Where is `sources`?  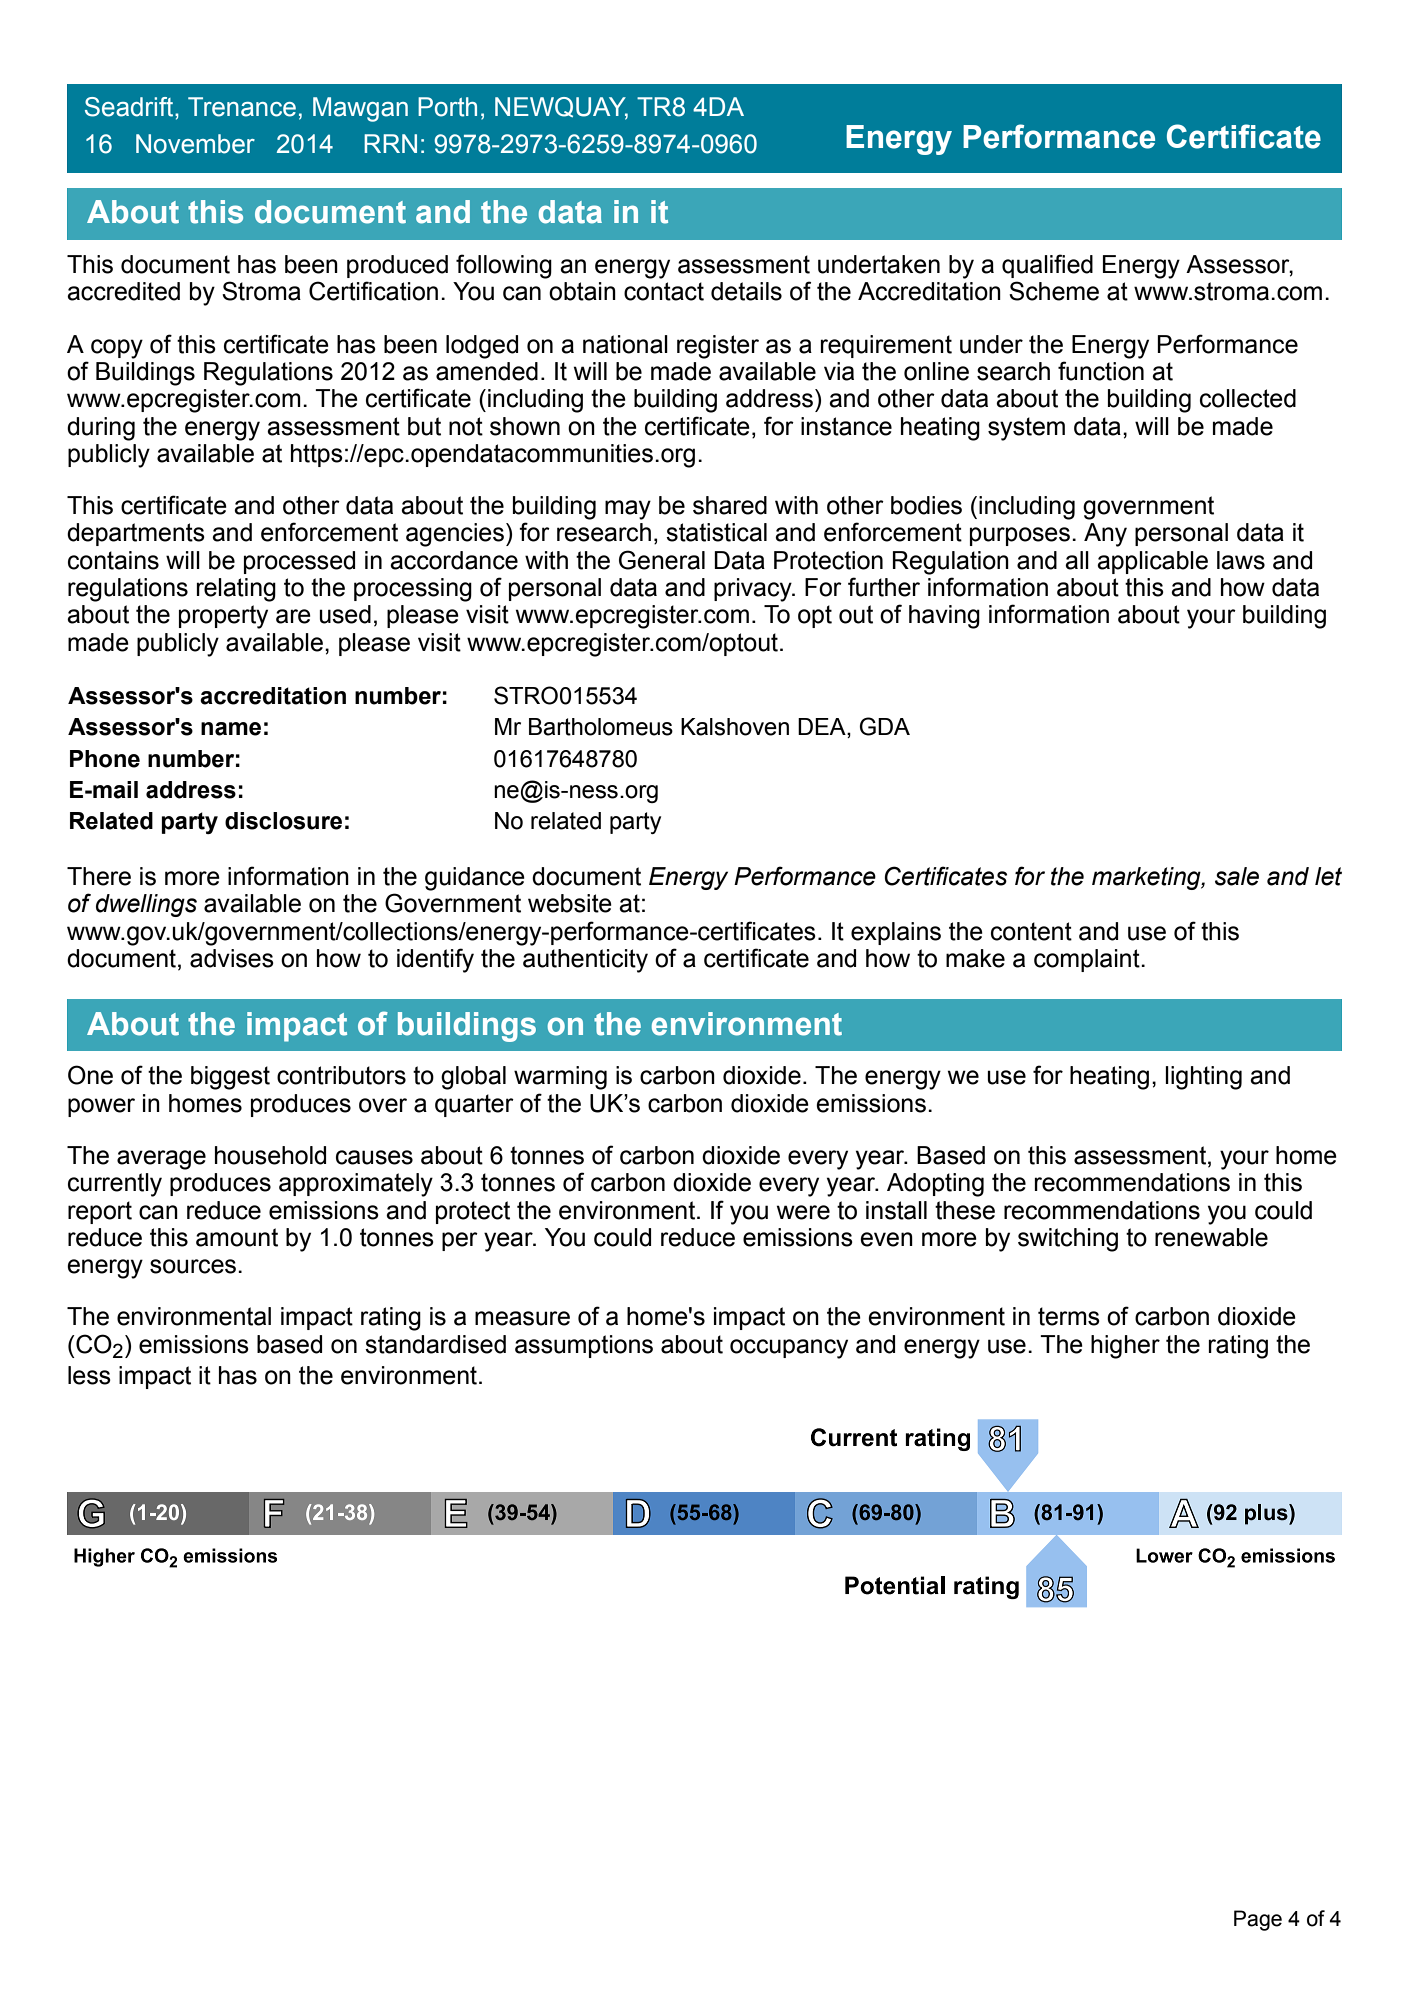
sources is located at coordinates (193, 1266).
